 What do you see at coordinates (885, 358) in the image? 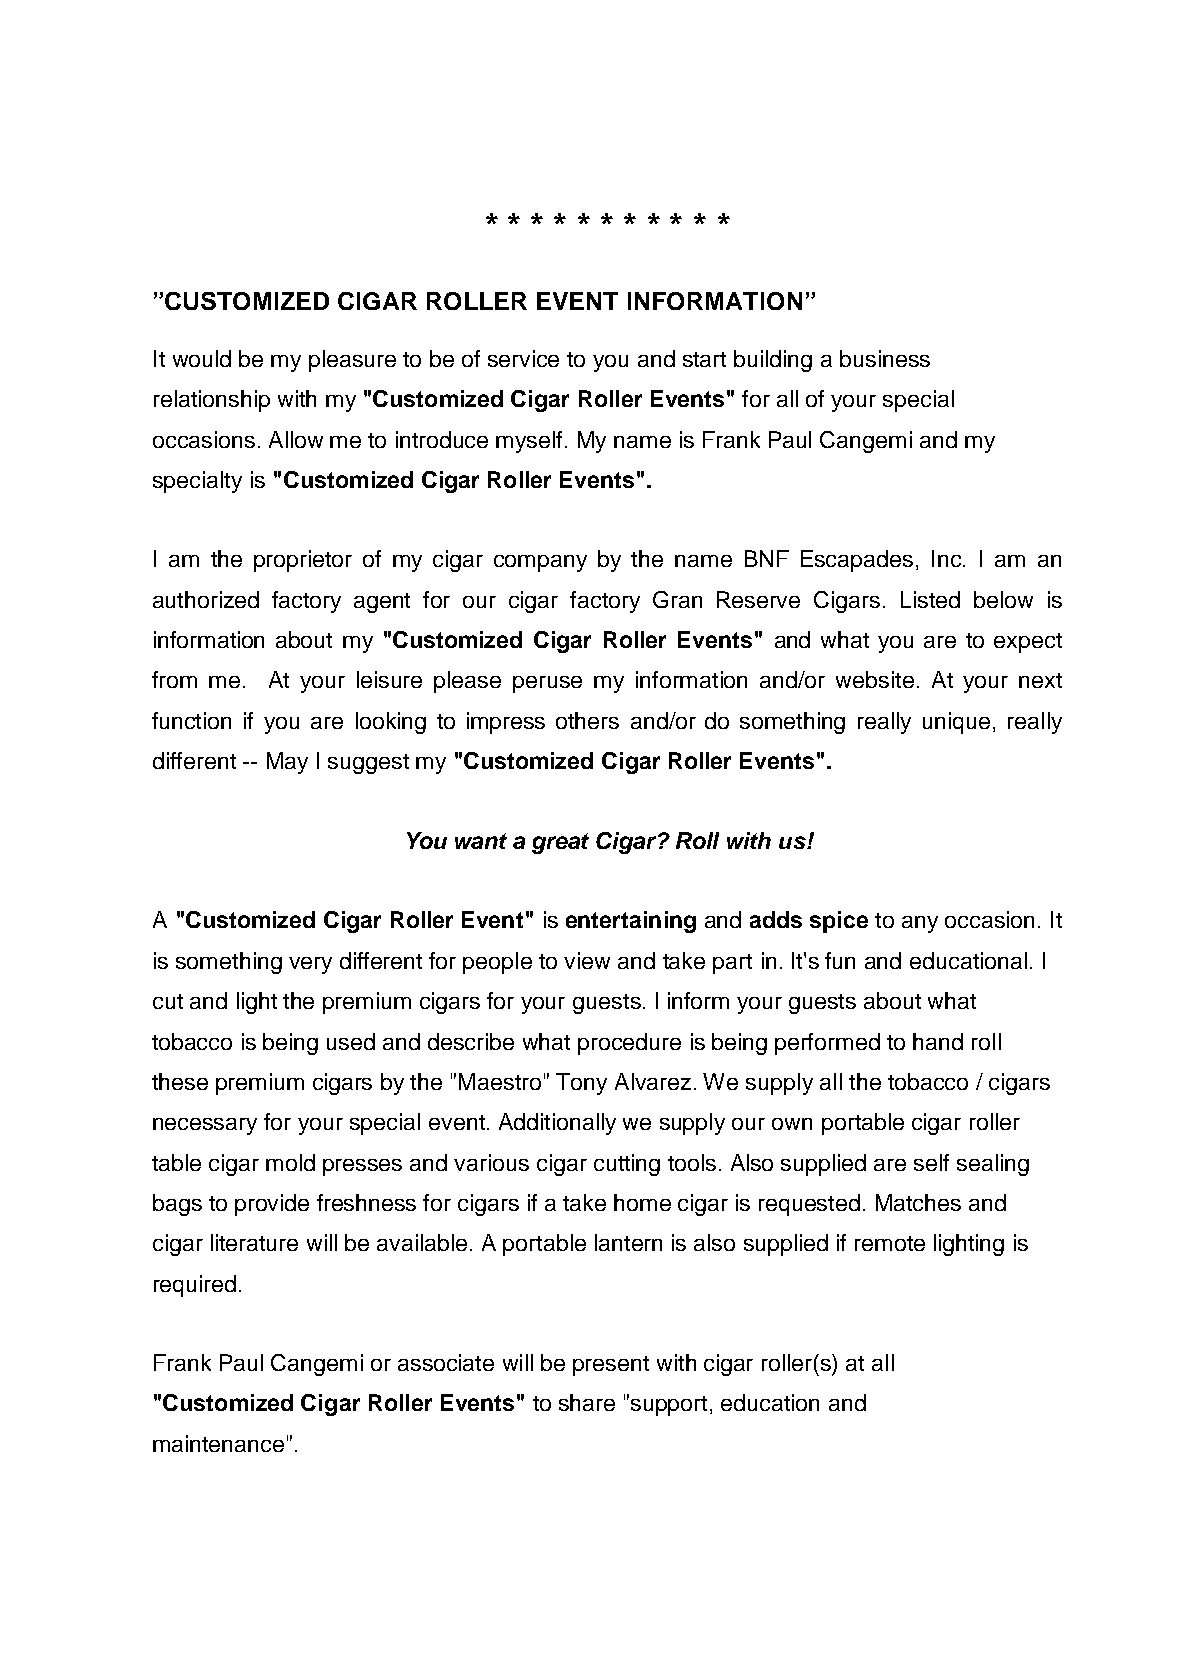
I see `business` at bounding box center [885, 358].
